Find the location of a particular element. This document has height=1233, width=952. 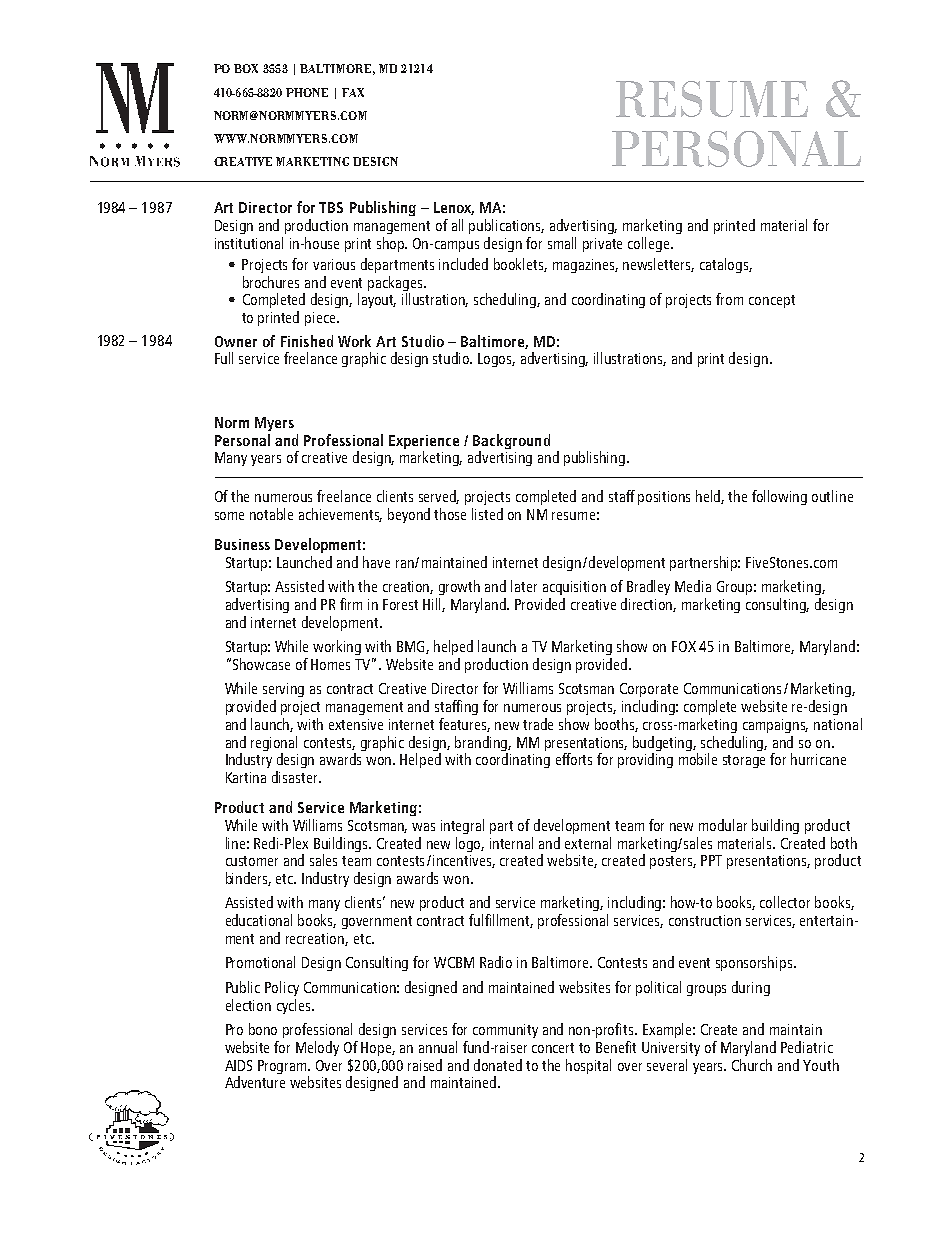

serving is located at coordinates (283, 690).
